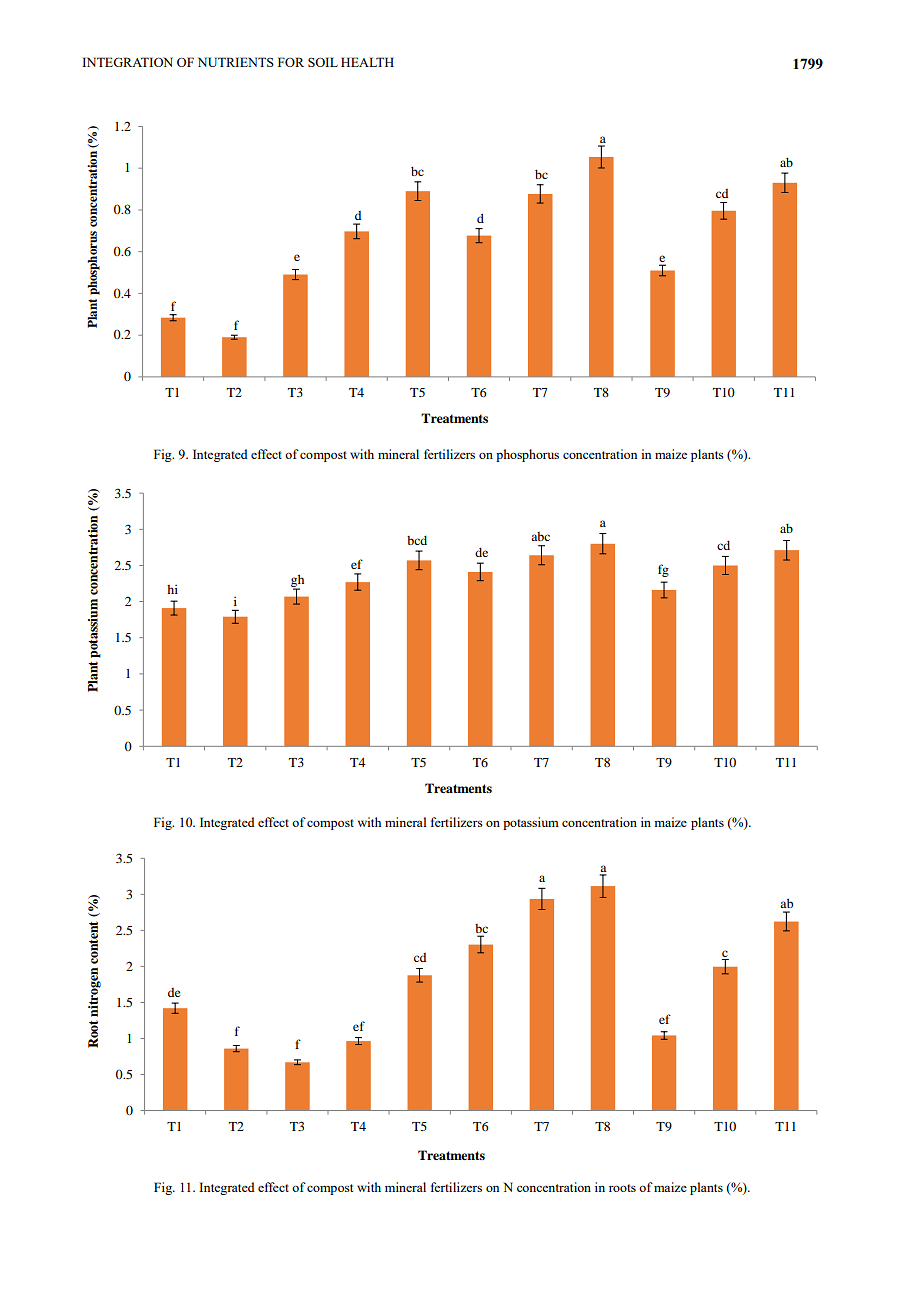  I want to click on NUTRIENTS, so click(236, 62).
